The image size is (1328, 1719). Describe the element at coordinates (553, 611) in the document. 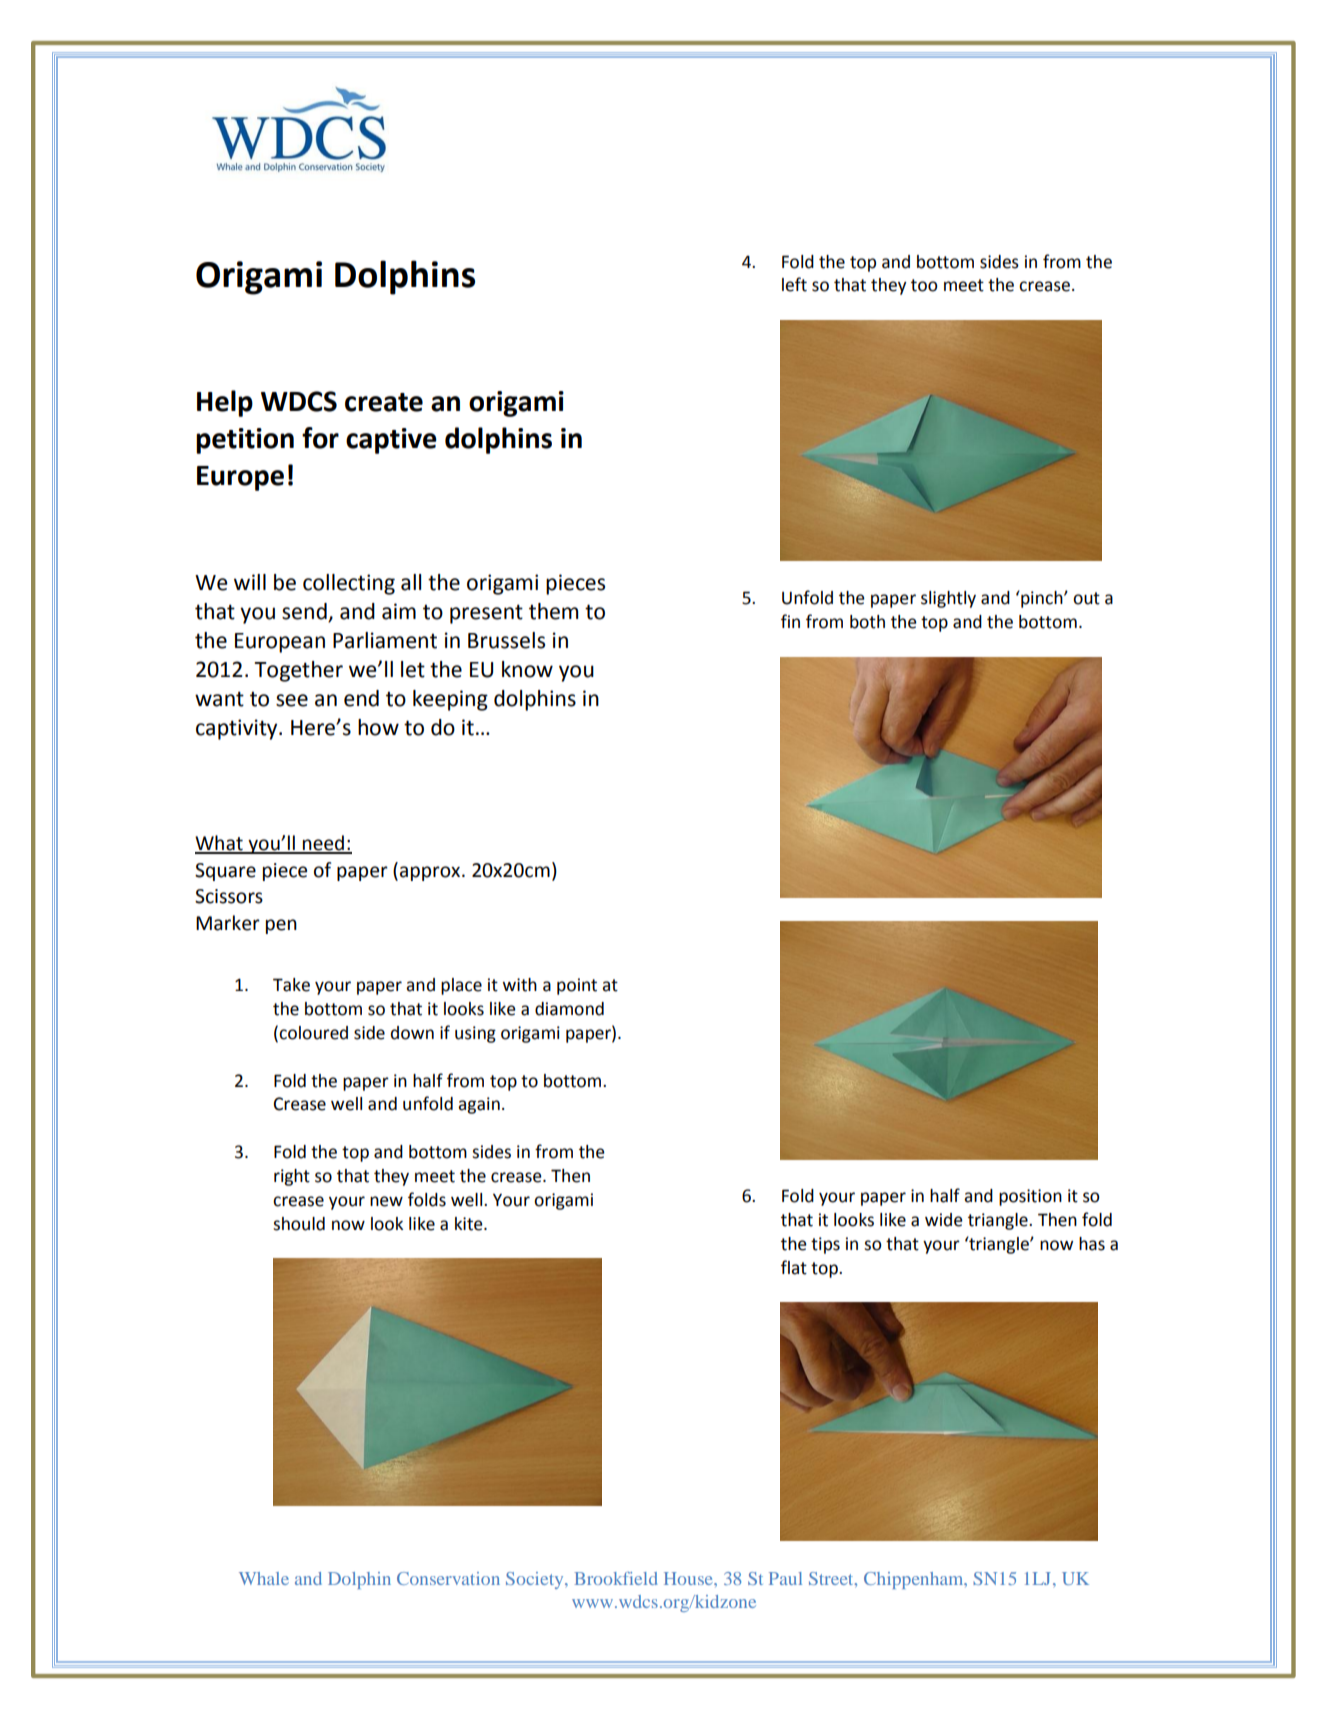

I see `them` at that location.
